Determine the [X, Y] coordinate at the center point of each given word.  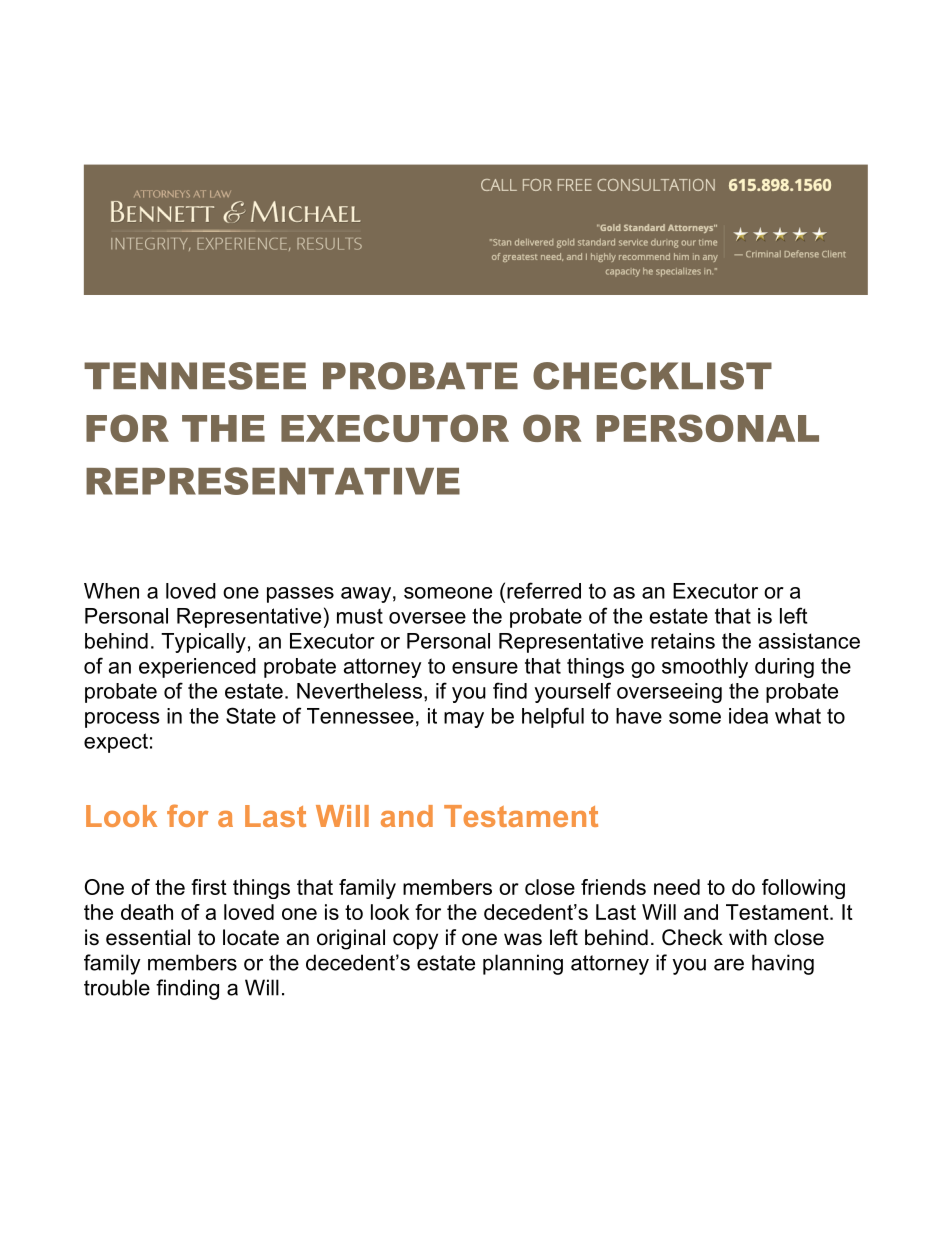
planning [523, 964]
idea [748, 716]
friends [613, 887]
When [111, 591]
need [677, 887]
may [464, 720]
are [729, 964]
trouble [117, 987]
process [122, 720]
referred [544, 590]
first [209, 887]
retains [683, 641]
